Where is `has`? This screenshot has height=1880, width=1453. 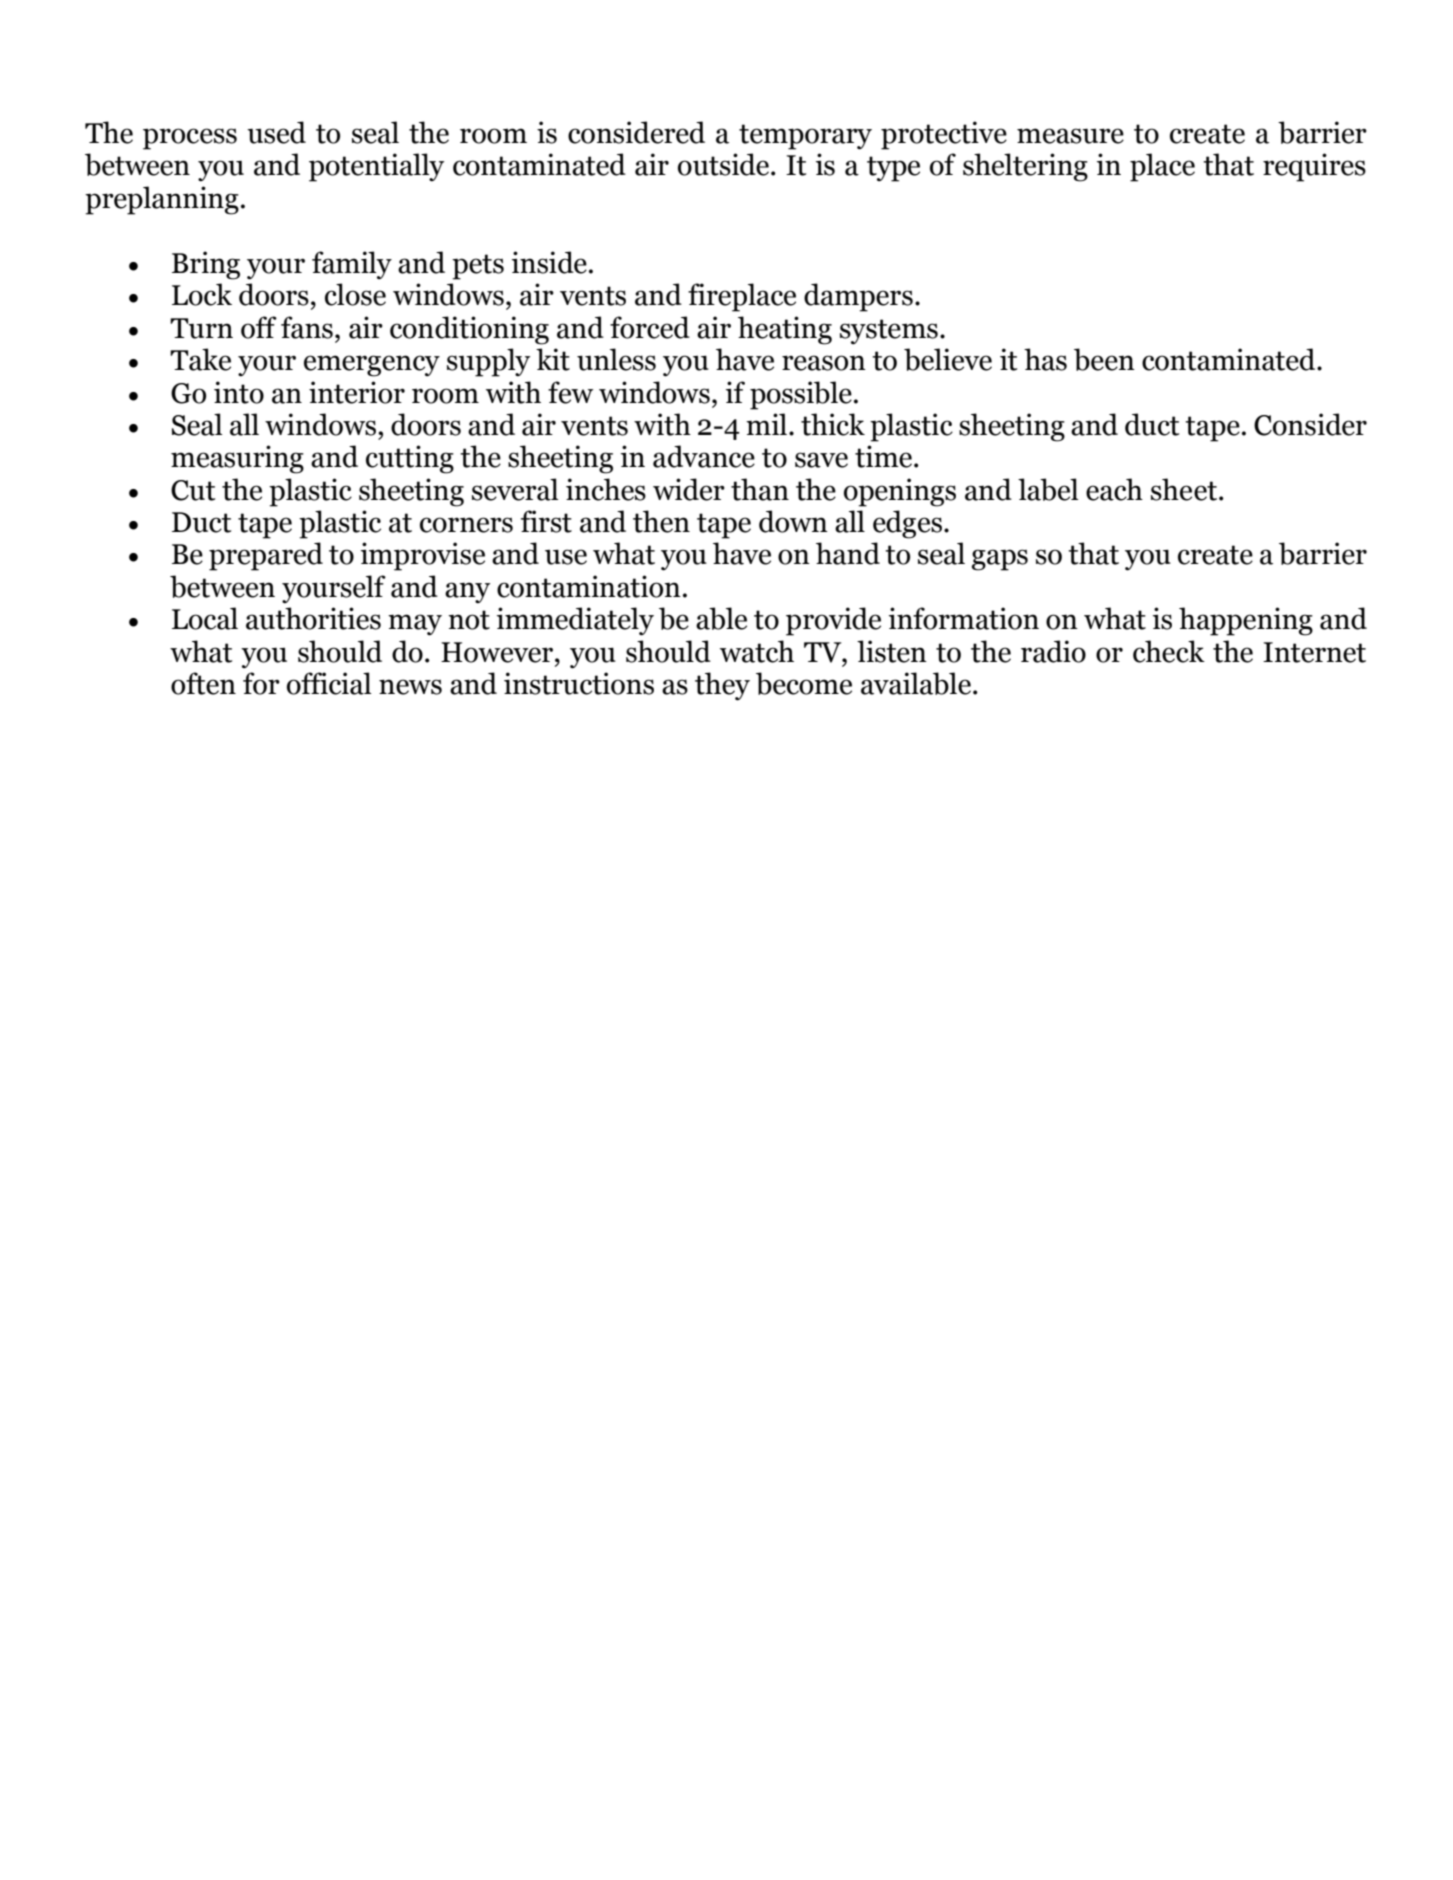
has is located at coordinates (1045, 359).
